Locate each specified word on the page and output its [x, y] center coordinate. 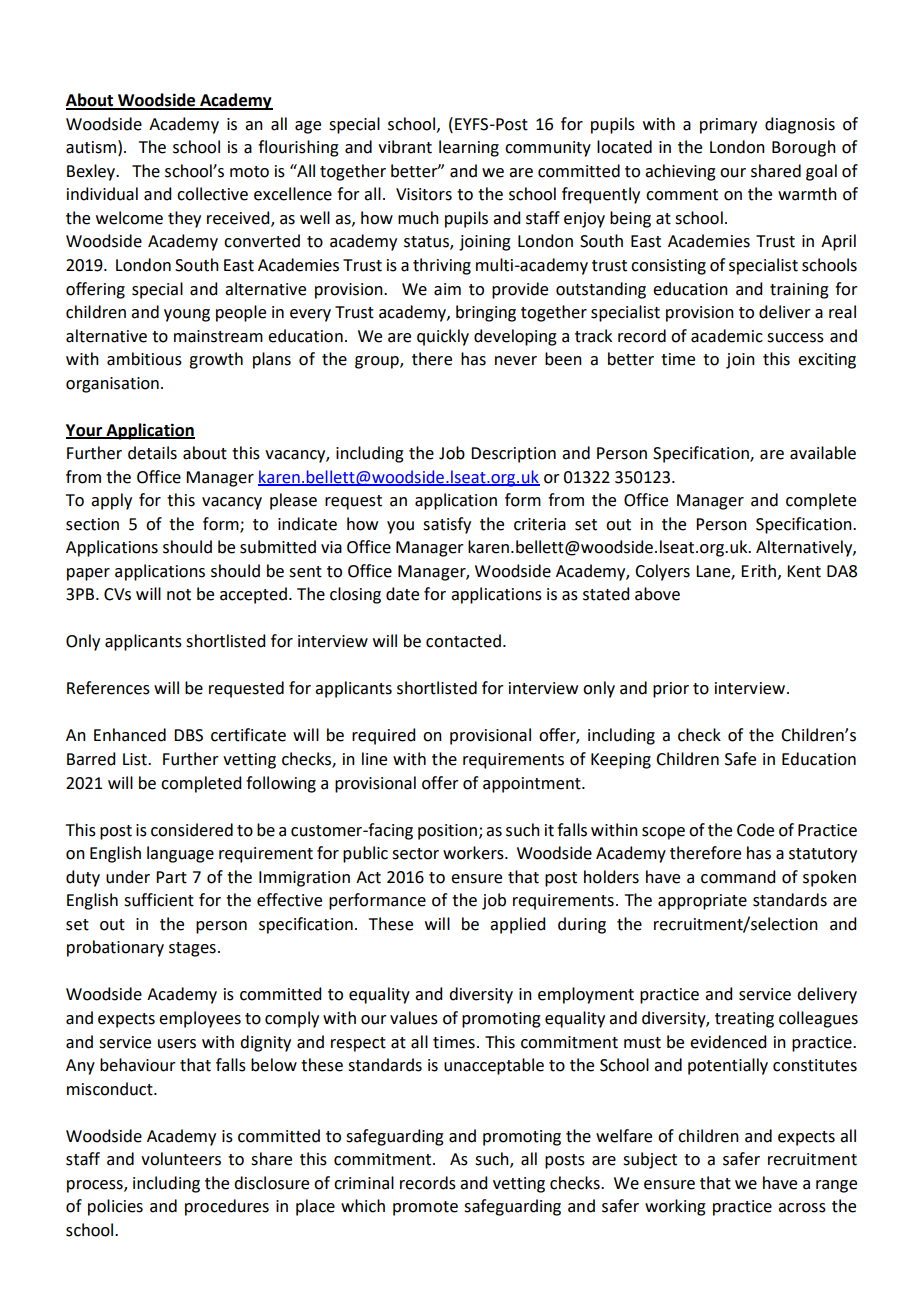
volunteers [181, 1159]
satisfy [447, 525]
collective [212, 194]
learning [469, 148]
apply [111, 501]
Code [755, 830]
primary [728, 126]
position [447, 832]
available [823, 453]
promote [425, 1208]
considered [192, 830]
